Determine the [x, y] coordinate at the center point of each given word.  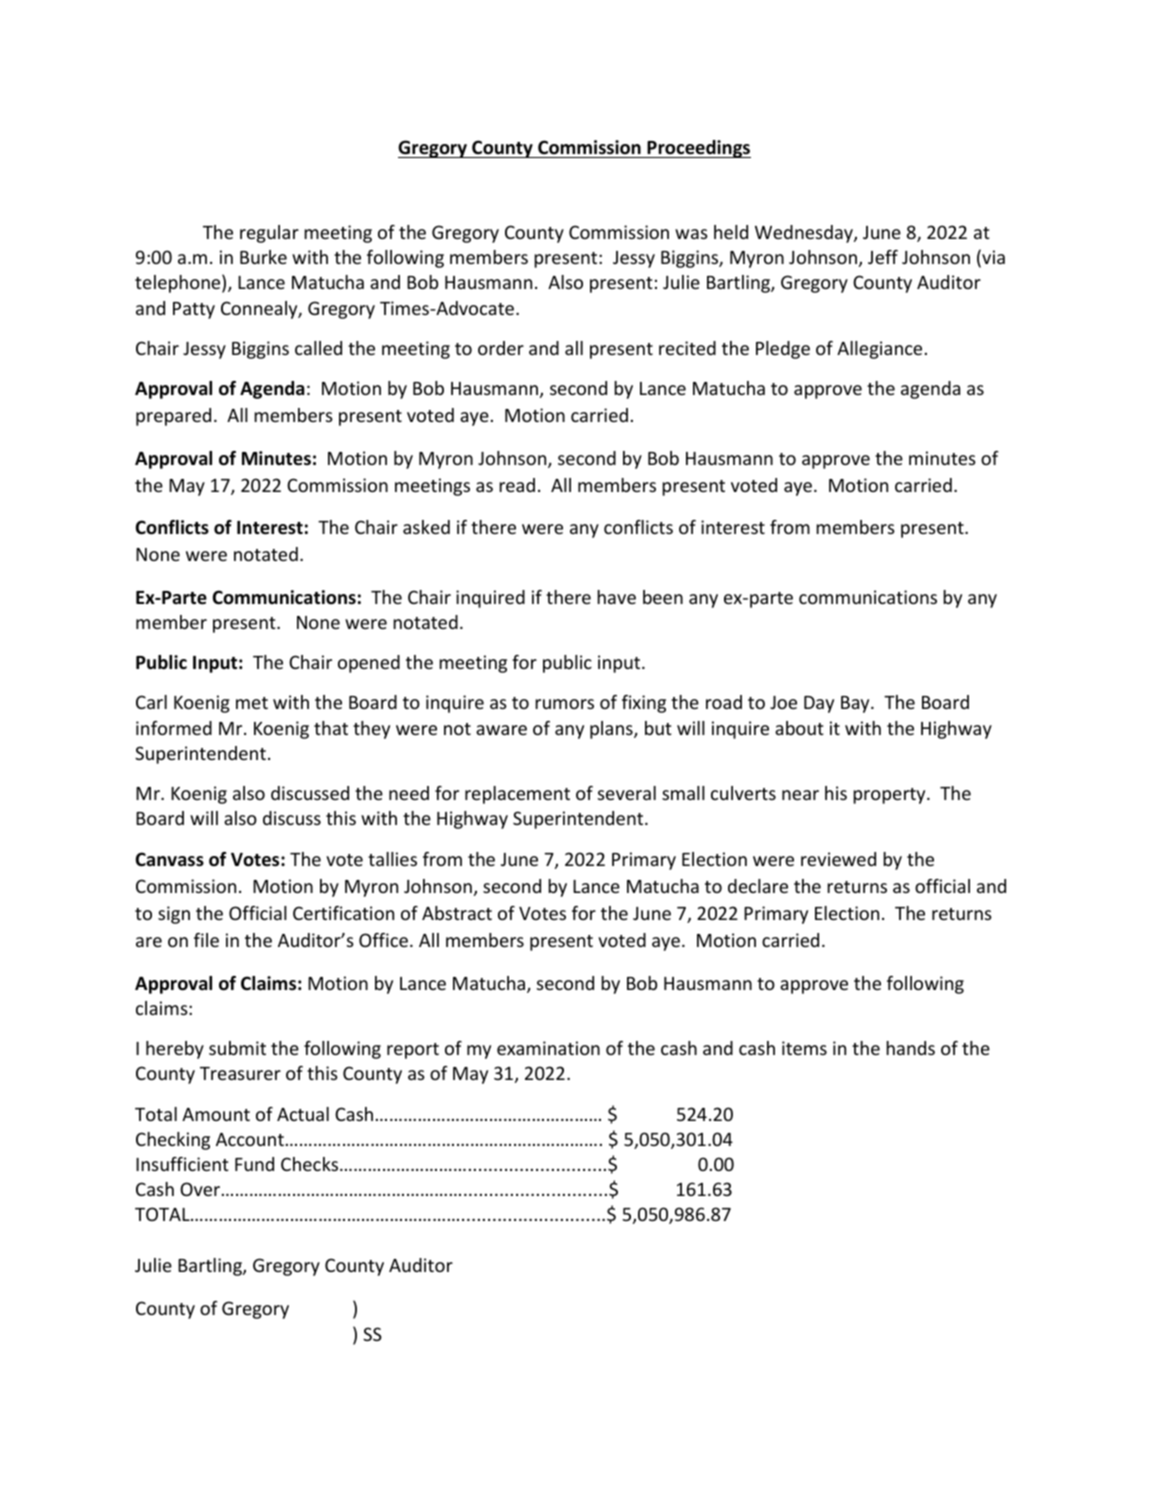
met [252, 703]
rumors [564, 704]
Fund [254, 1164]
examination [548, 1048]
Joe [783, 702]
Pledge [783, 350]
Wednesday [805, 234]
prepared [173, 417]
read [517, 485]
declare [758, 886]
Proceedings [698, 149]
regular [269, 234]
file [206, 940]
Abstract [457, 913]
